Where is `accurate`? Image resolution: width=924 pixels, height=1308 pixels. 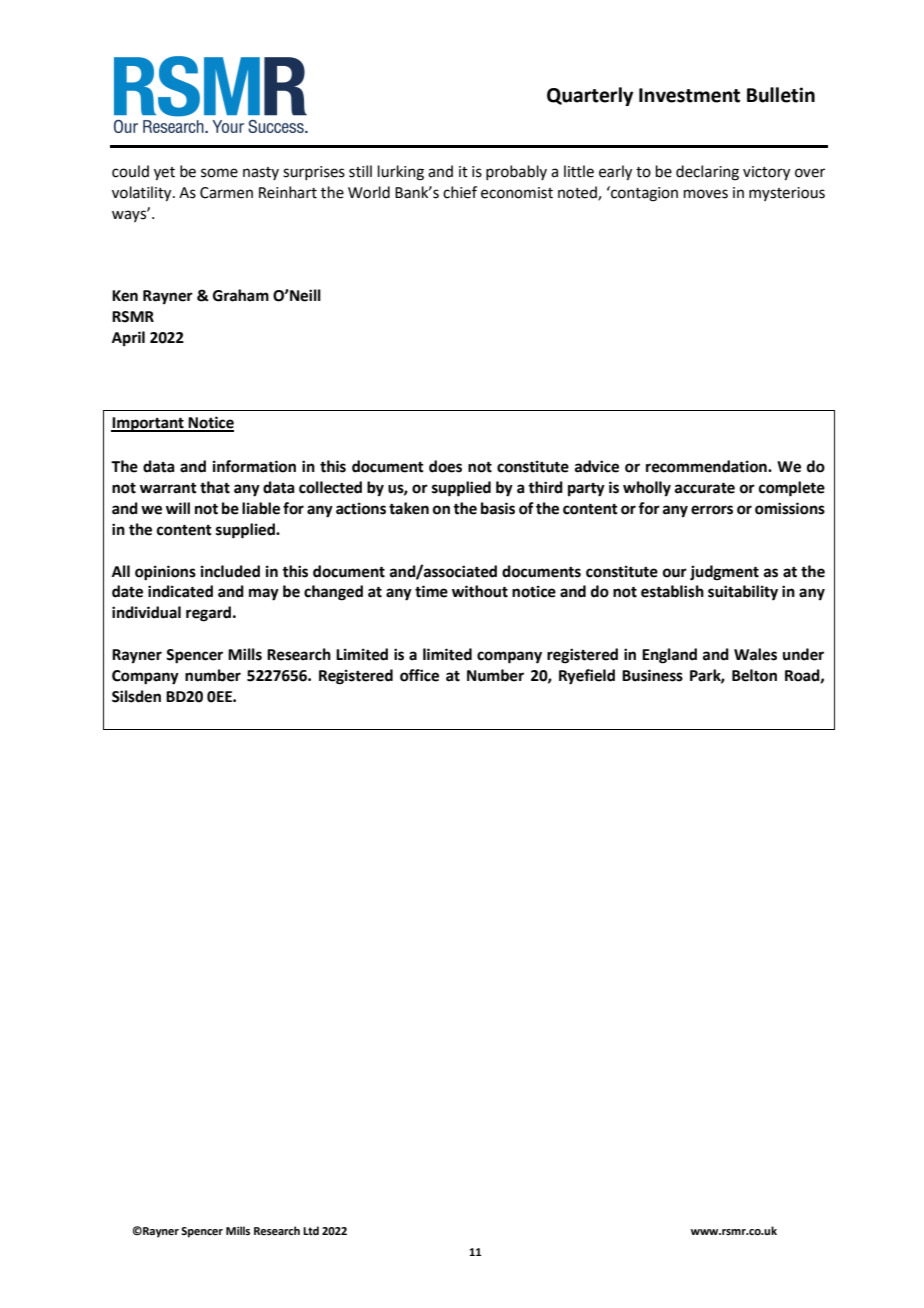
accurate is located at coordinates (705, 488).
